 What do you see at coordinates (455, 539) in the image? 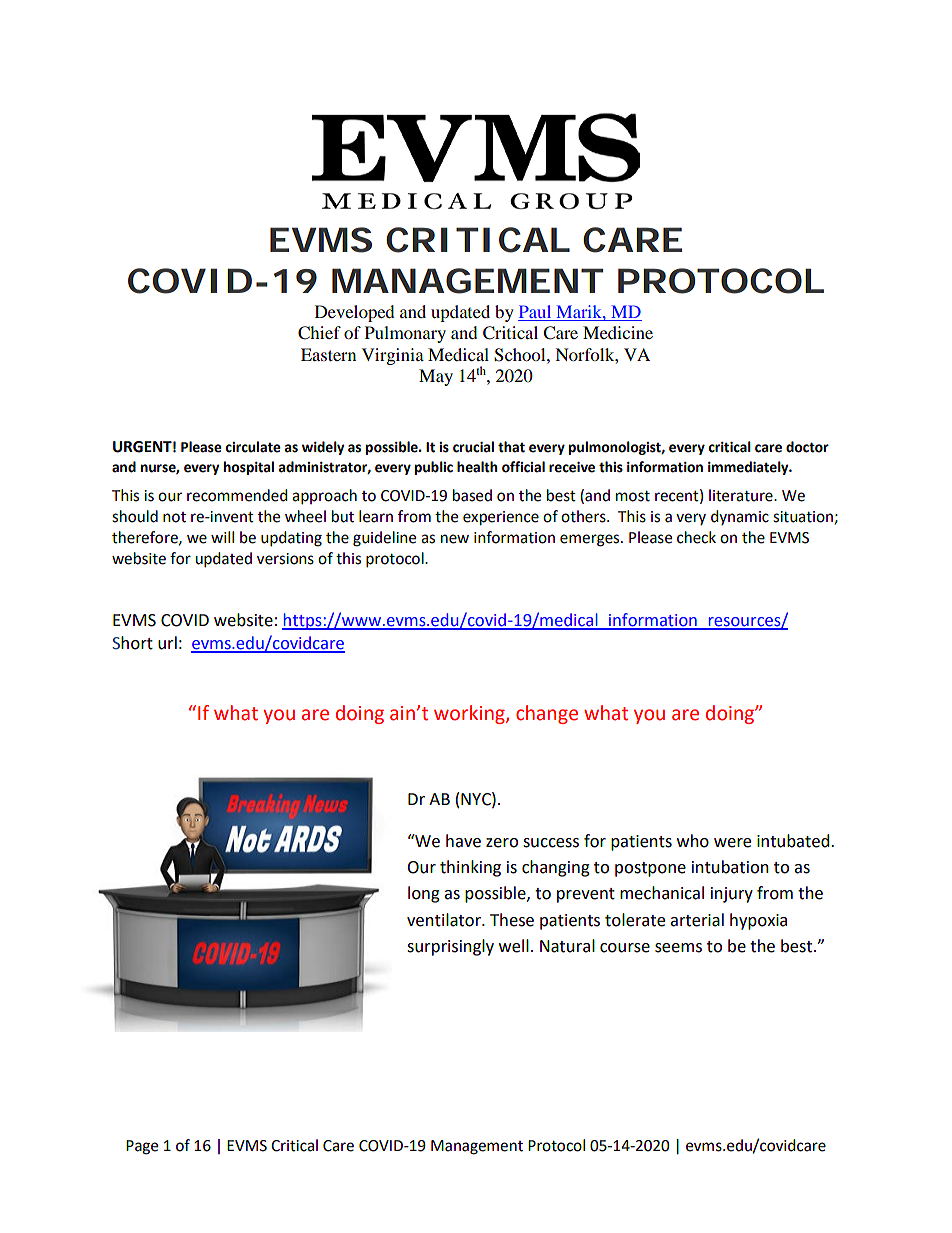
I see `new` at bounding box center [455, 539].
